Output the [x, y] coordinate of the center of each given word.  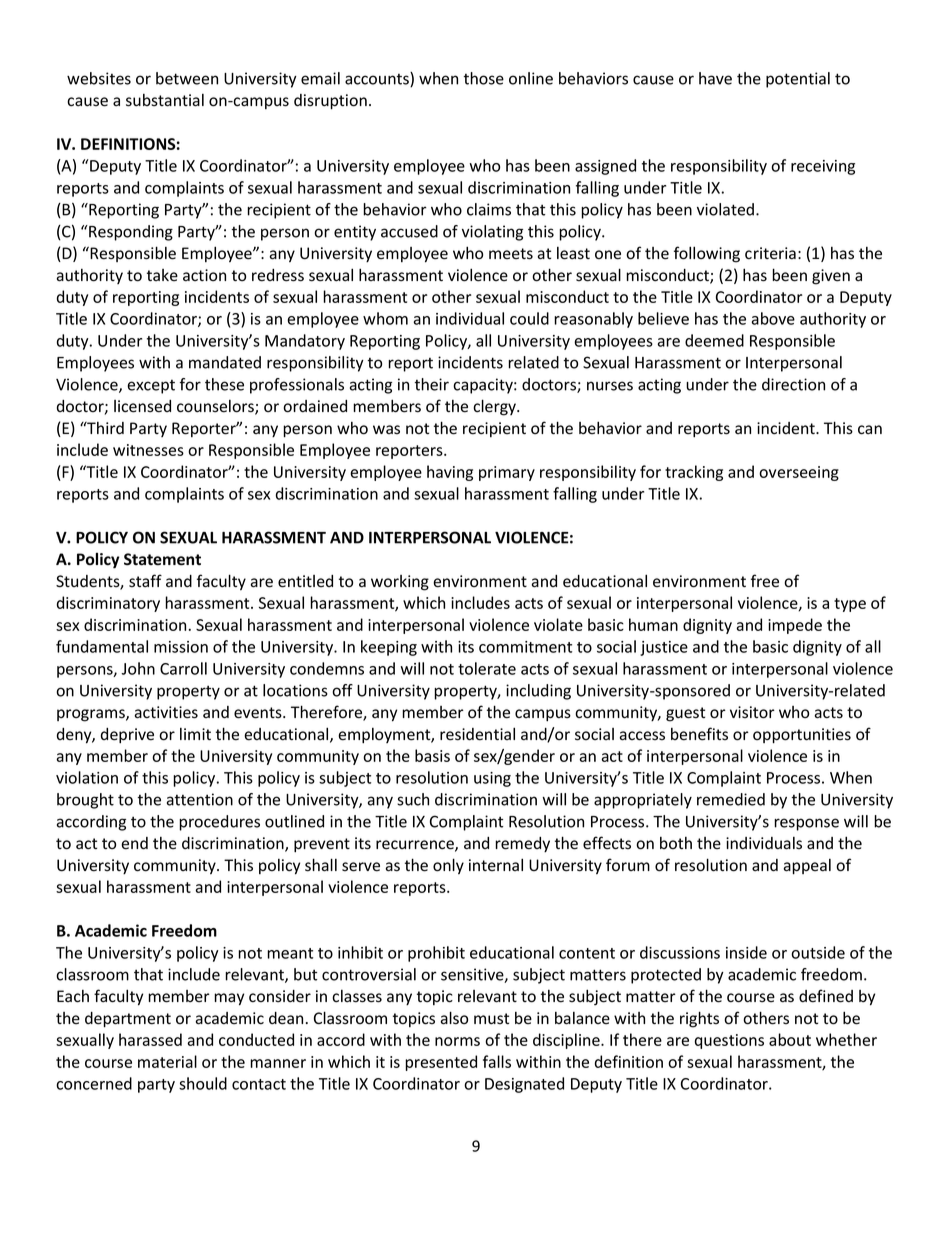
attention [200, 799]
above [773, 318]
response [806, 824]
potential [798, 80]
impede [795, 626]
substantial [165, 100]
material [167, 1061]
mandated [225, 362]
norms [457, 1041]
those [484, 78]
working [400, 583]
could [529, 318]
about [790, 1039]
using [492, 779]
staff [145, 581]
